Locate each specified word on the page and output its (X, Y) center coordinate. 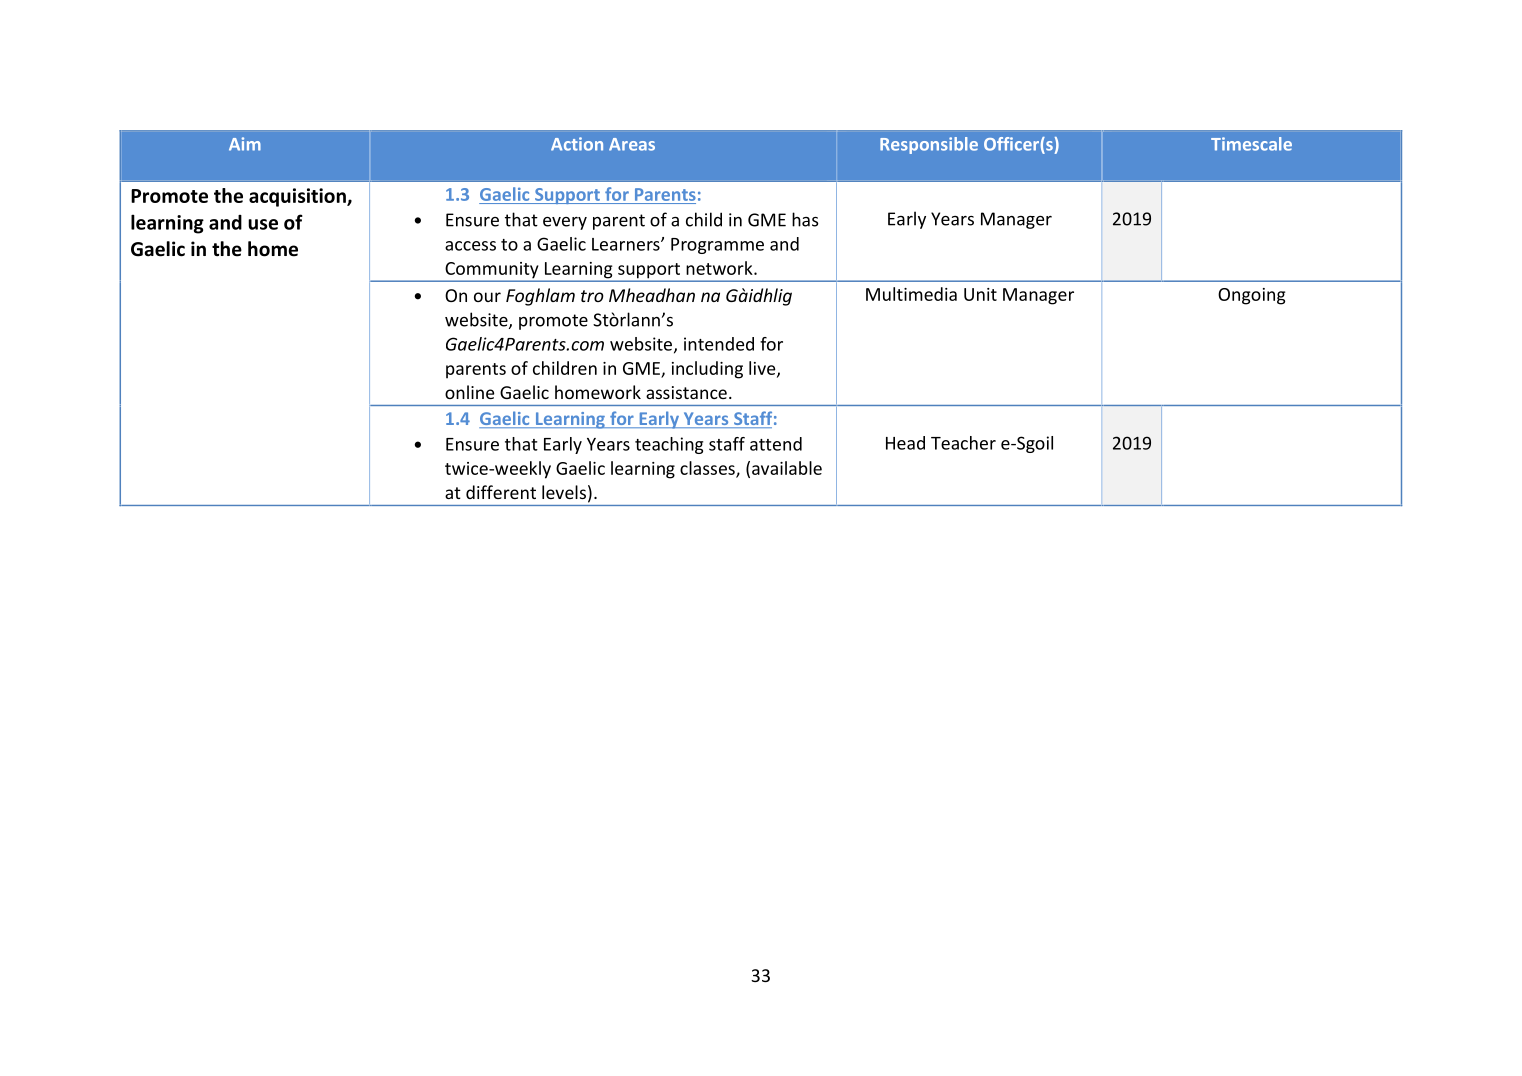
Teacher (963, 443)
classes (708, 469)
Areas (632, 144)
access (470, 246)
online (469, 392)
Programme (717, 246)
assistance (686, 392)
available (787, 468)
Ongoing (1251, 296)
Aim (245, 144)
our (487, 297)
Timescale (1251, 144)
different (501, 492)
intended (719, 344)
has (805, 219)
